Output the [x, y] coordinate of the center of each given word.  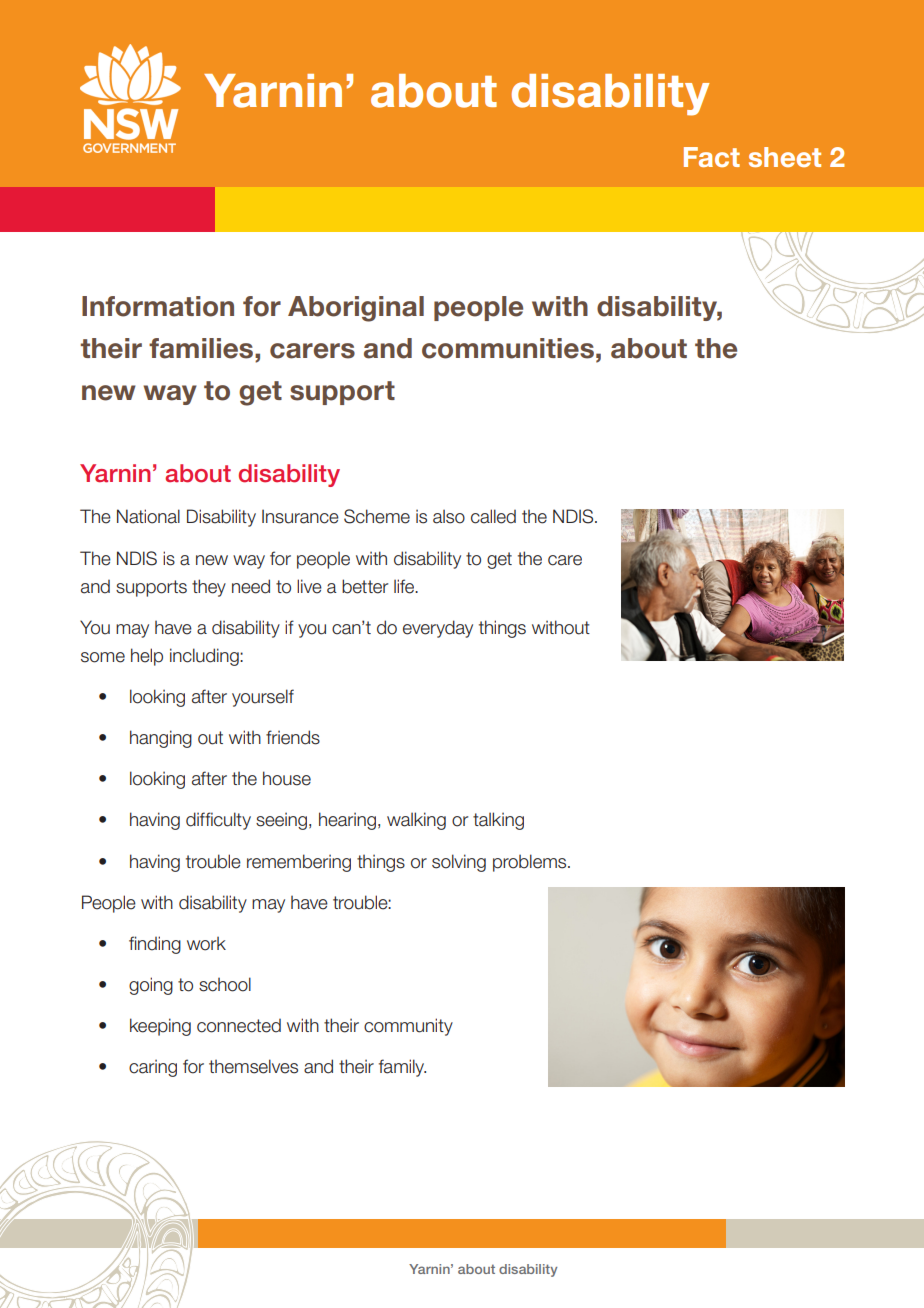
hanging [161, 739]
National [148, 516]
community [408, 1027]
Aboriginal [356, 309]
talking [498, 821]
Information [158, 306]
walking [416, 821]
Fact [712, 157]
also [449, 516]
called [493, 516]
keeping [160, 1027]
